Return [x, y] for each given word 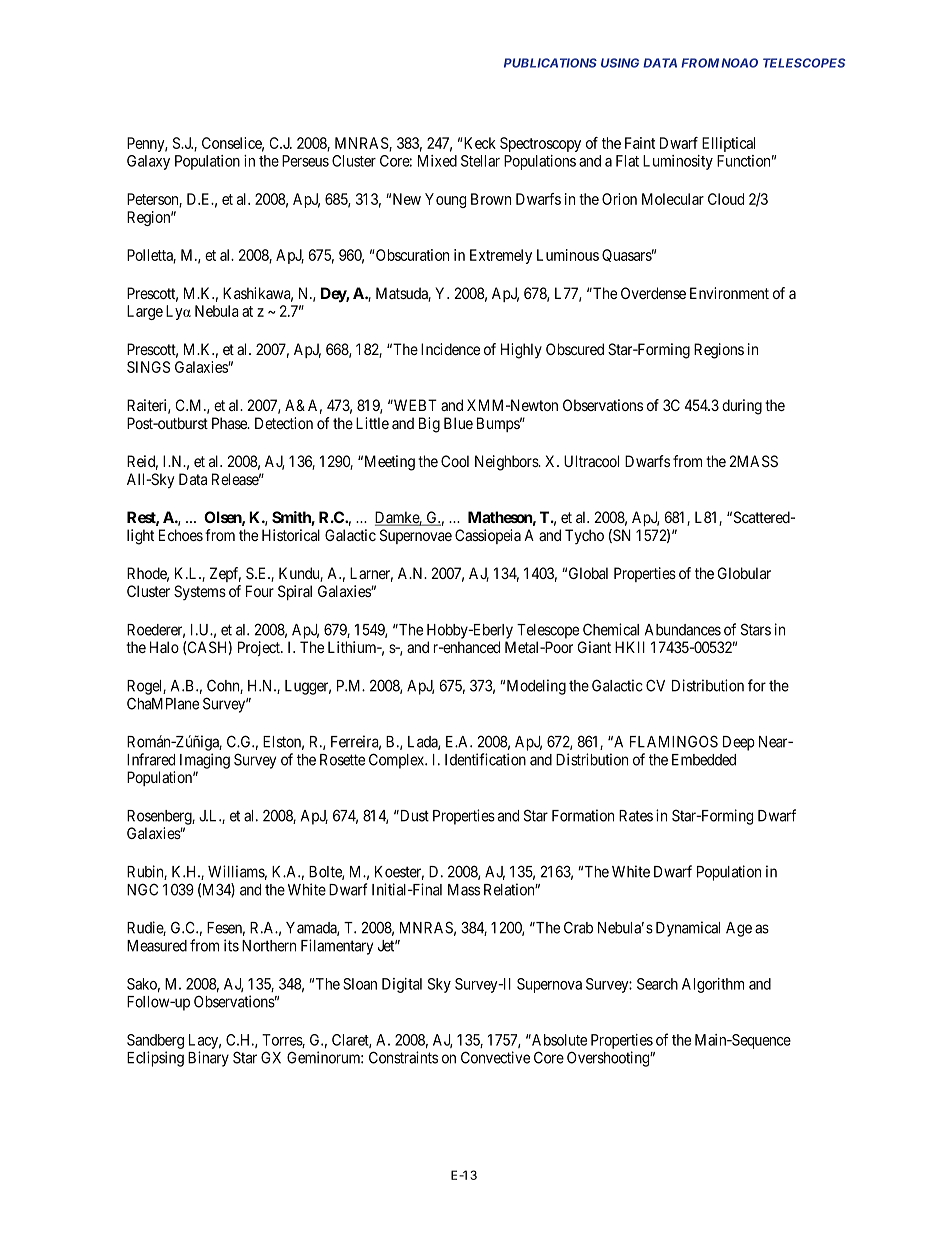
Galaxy [148, 162]
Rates [636, 816]
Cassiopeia [488, 536]
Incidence [450, 349]
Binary [208, 1059]
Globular [744, 573]
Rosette [342, 760]
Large [145, 312]
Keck [480, 143]
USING [620, 63]
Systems [200, 592]
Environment [729, 293]
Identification [485, 759]
